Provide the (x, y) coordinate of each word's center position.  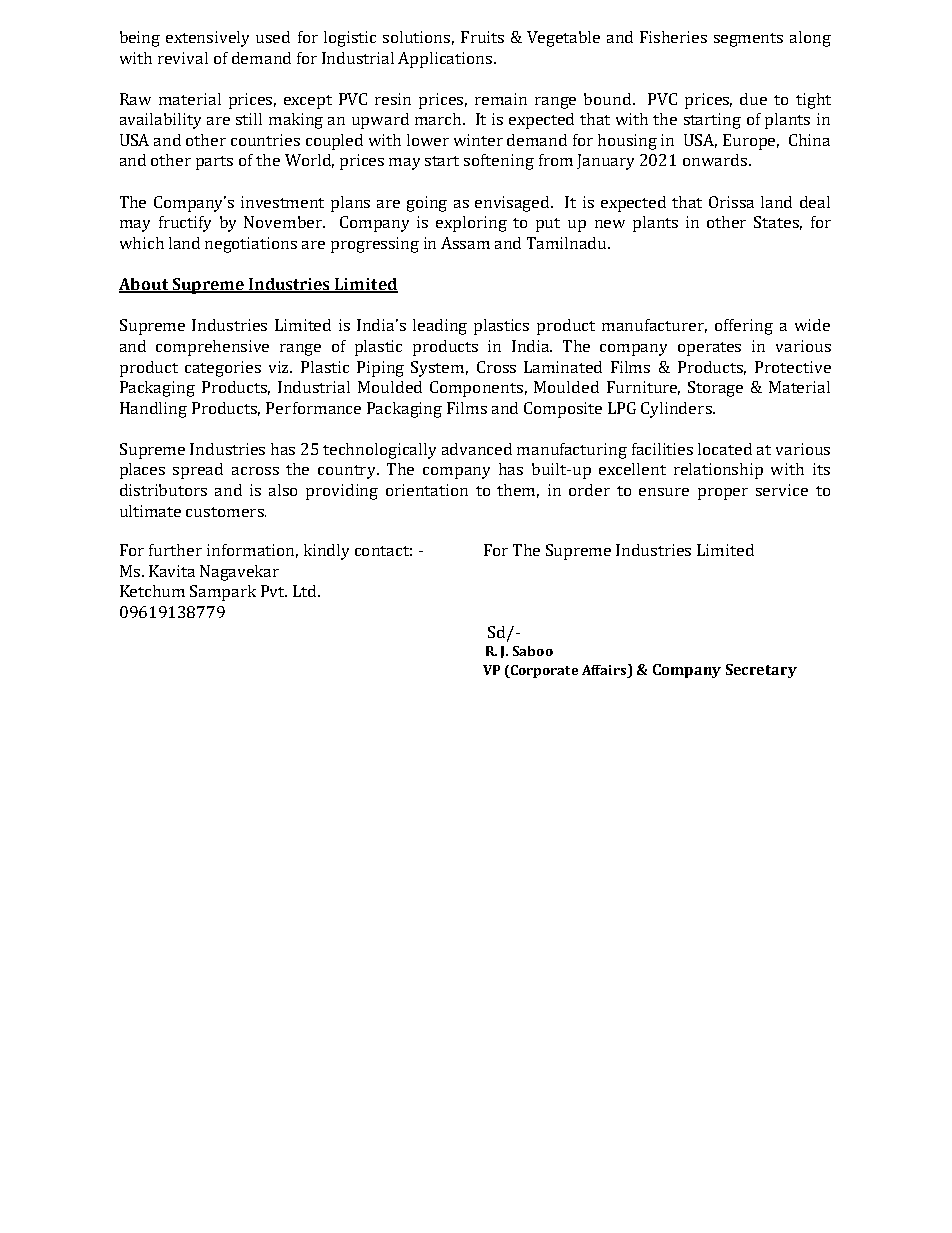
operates (709, 349)
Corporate (543, 671)
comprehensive (212, 348)
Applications (446, 60)
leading (440, 327)
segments (748, 40)
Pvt (274, 591)
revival (183, 58)
